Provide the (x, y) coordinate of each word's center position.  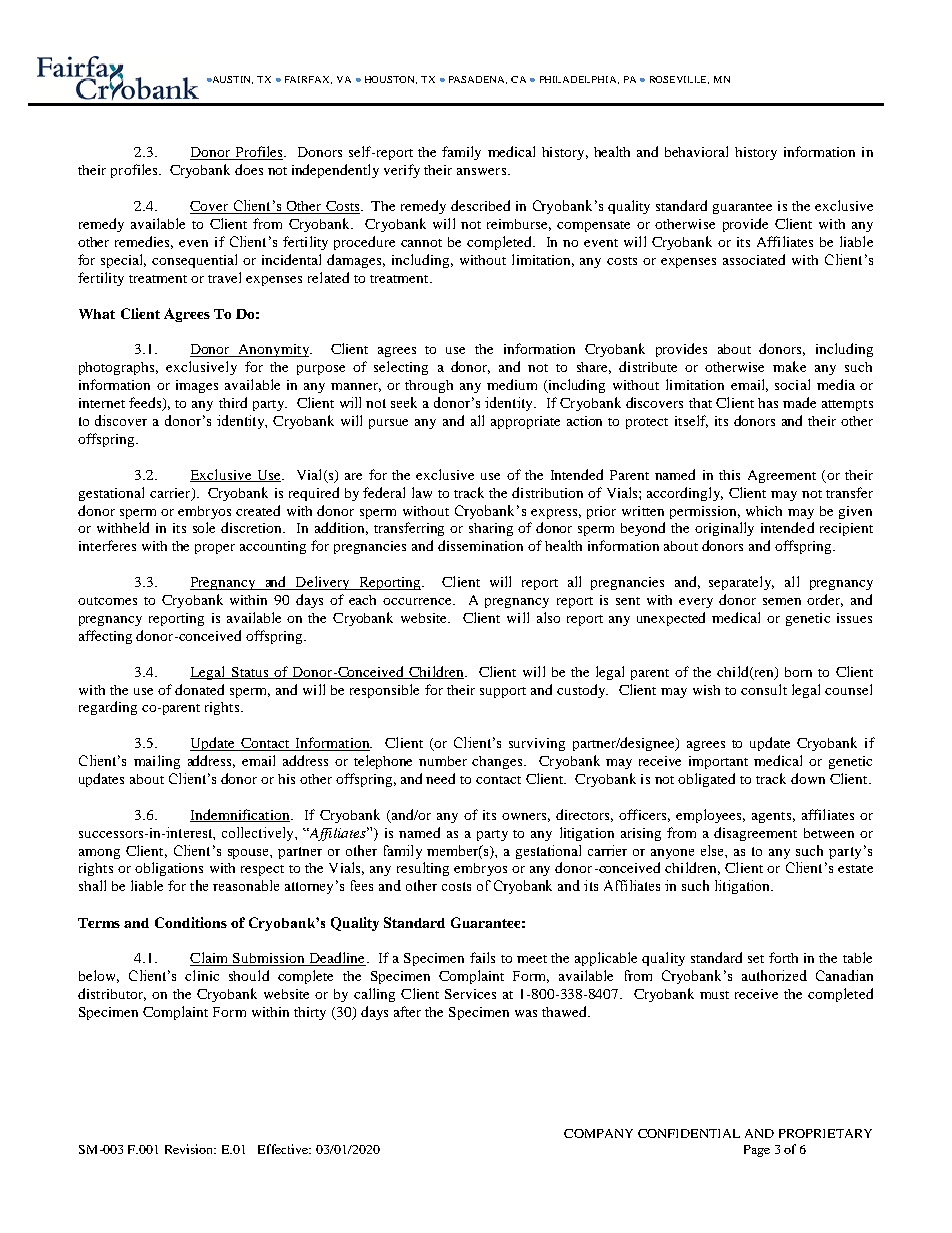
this (729, 475)
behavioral (696, 151)
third (233, 402)
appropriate (525, 422)
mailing (157, 762)
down (808, 778)
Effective (284, 1149)
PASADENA (478, 80)
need (440, 778)
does (249, 169)
